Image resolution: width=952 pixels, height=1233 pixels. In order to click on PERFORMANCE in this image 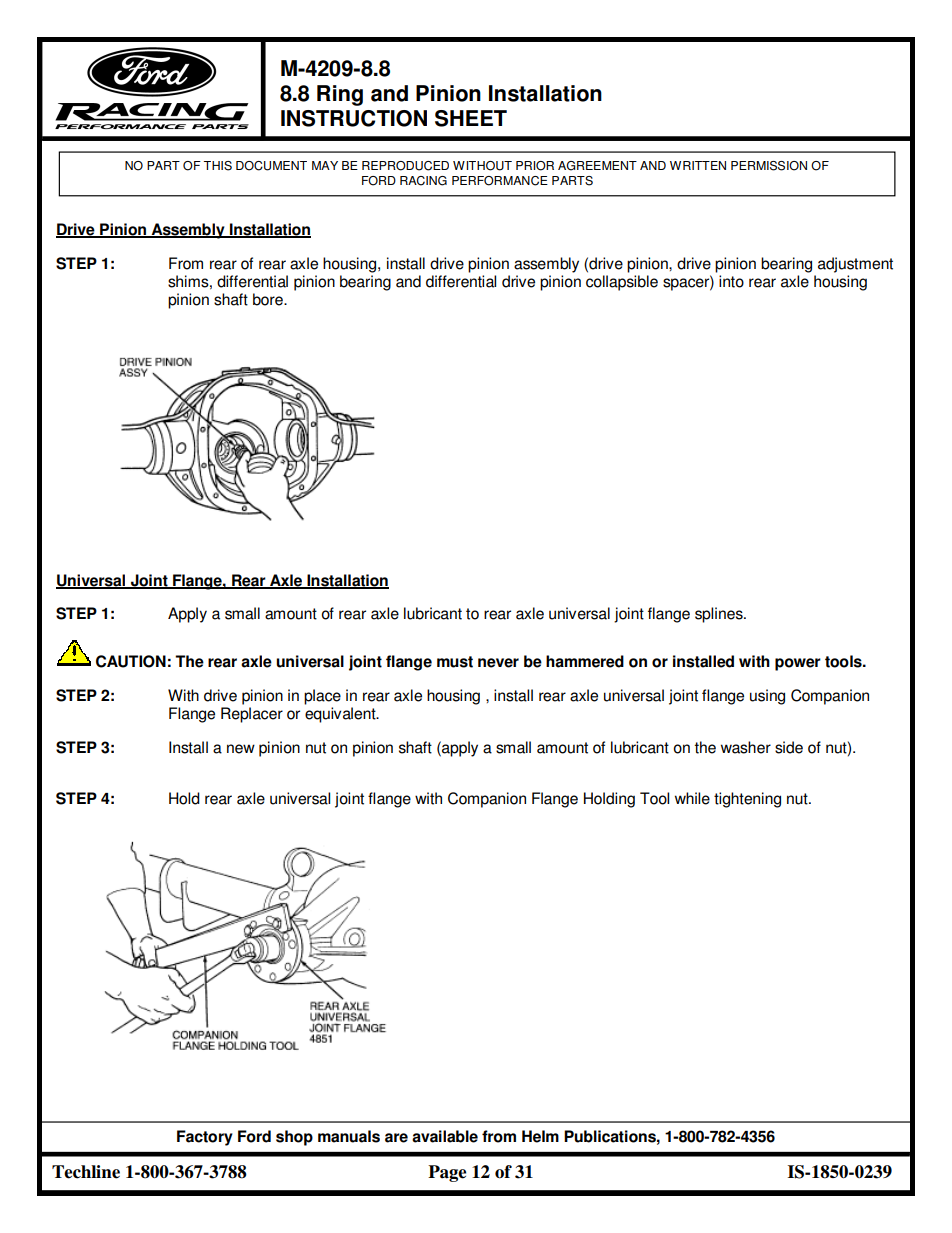, I will do `click(500, 181)`.
